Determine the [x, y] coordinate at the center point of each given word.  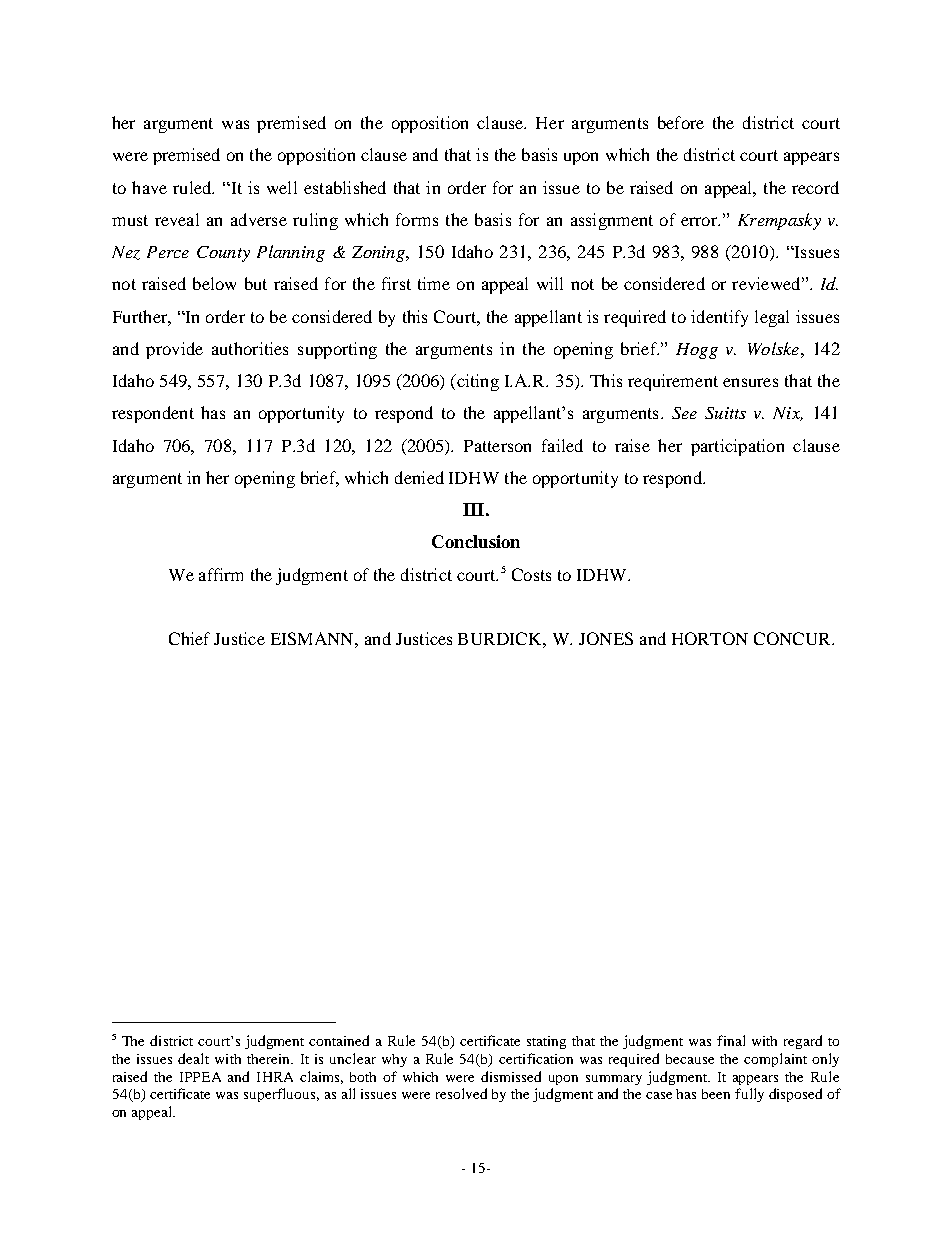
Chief [189, 638]
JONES [606, 638]
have [149, 187]
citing [477, 382]
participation [737, 447]
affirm [221, 574]
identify [719, 318]
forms [417, 219]
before [681, 122]
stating [546, 1042]
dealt [193, 1058]
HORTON [710, 638]
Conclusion [476, 541]
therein [270, 1059]
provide [174, 350]
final [731, 1040]
